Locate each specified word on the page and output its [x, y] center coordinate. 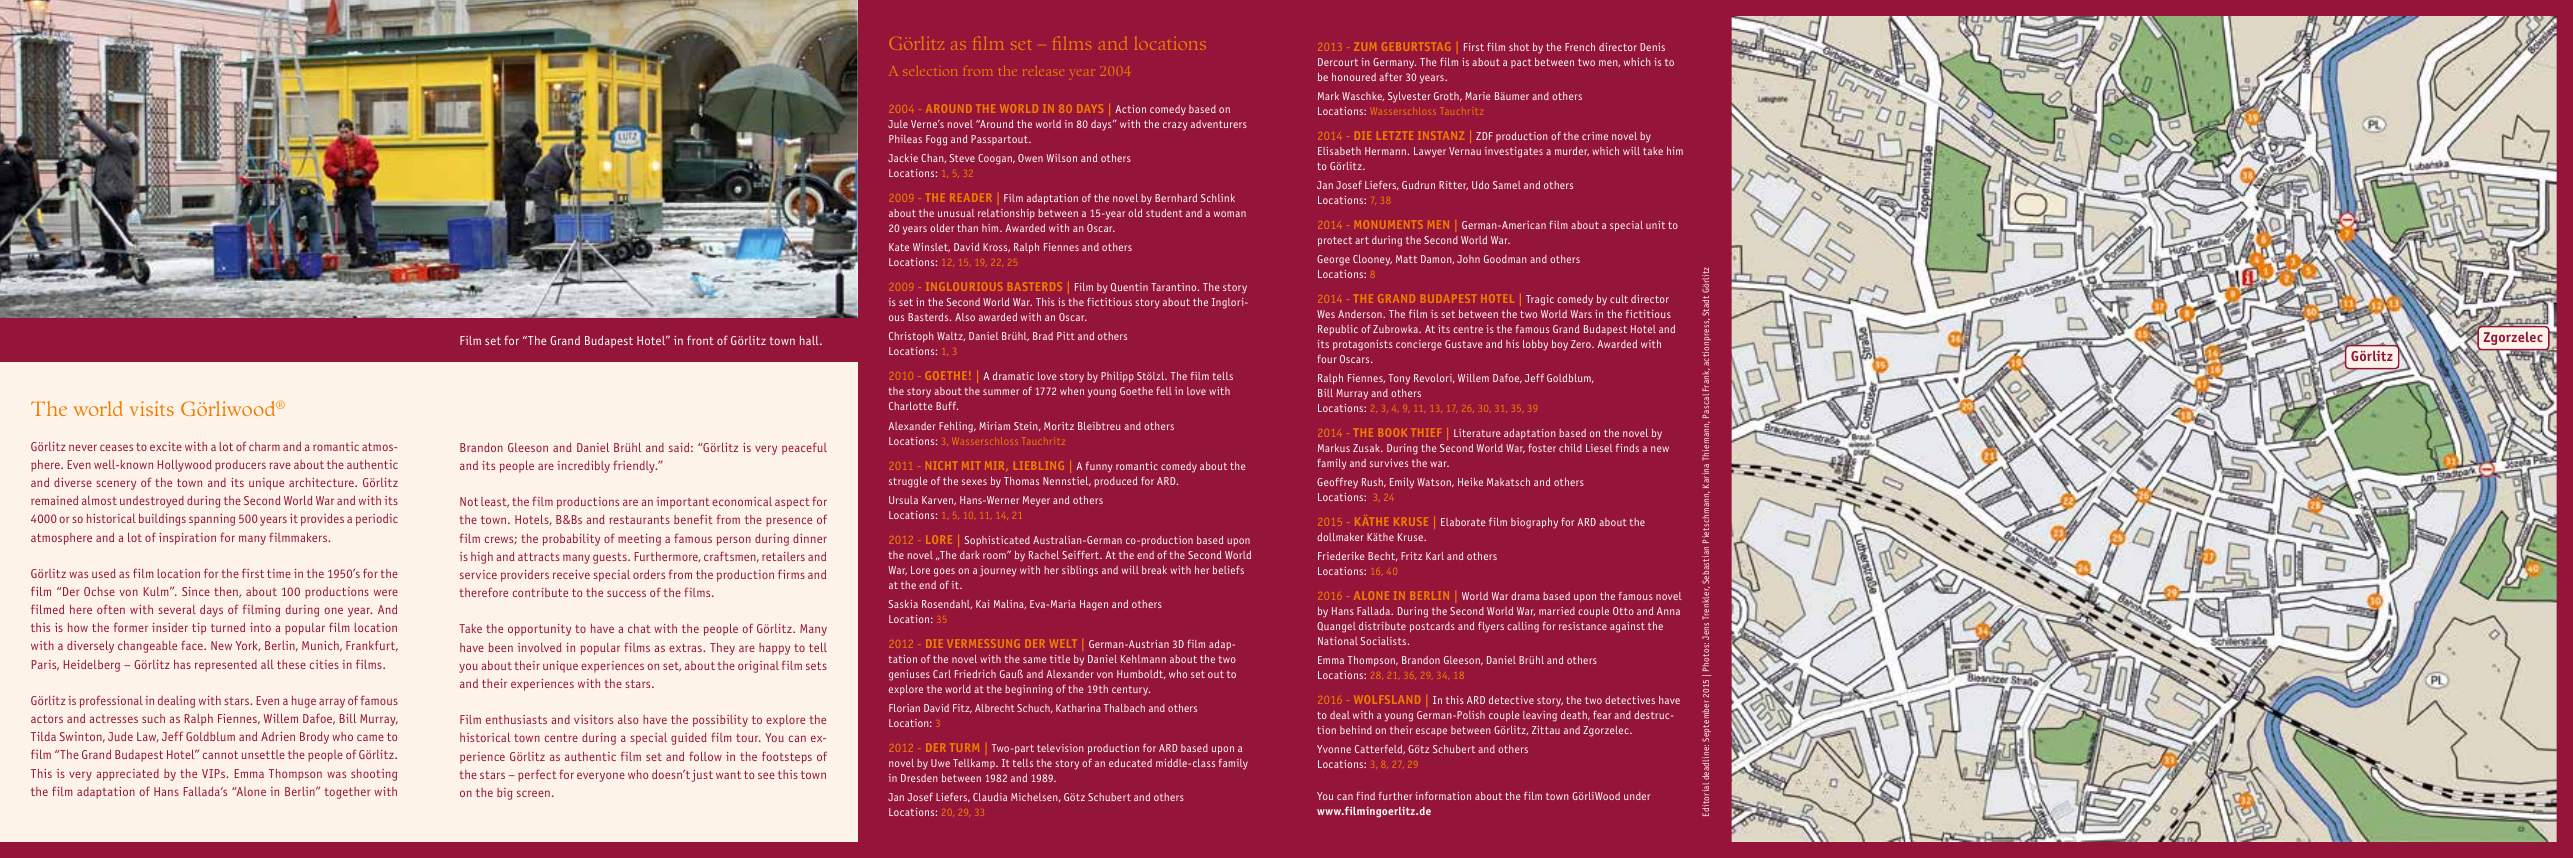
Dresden [919, 778]
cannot [220, 755]
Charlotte [910, 406]
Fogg [936, 140]
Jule [898, 124]
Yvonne [1334, 749]
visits [152, 408]
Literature [1477, 433]
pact [1521, 63]
